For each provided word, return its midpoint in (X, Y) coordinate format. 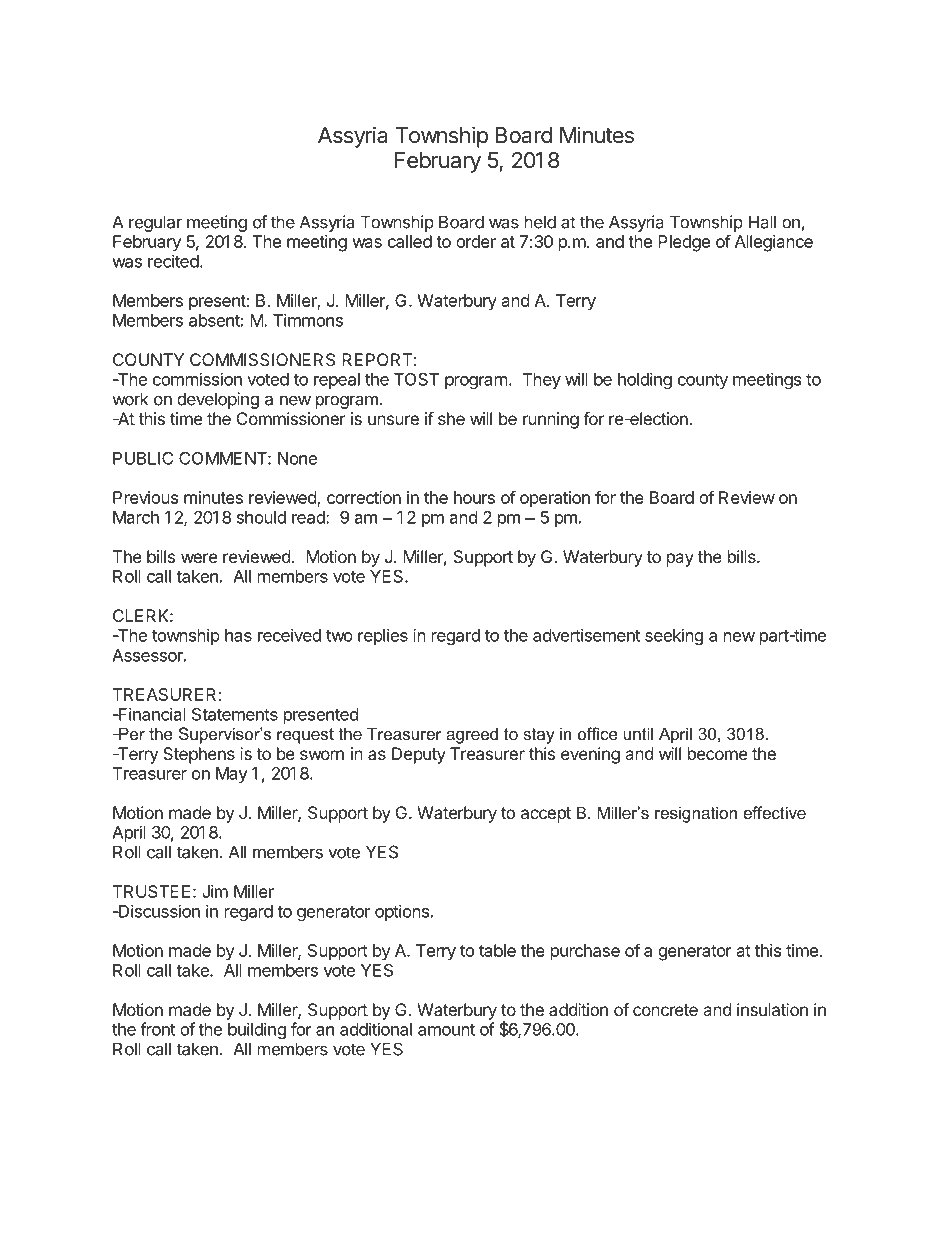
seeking (674, 636)
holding (645, 380)
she (451, 418)
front (157, 1029)
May (232, 775)
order (476, 241)
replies (383, 636)
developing (218, 400)
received (289, 635)
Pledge (684, 243)
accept (546, 815)
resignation (696, 814)
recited (173, 261)
